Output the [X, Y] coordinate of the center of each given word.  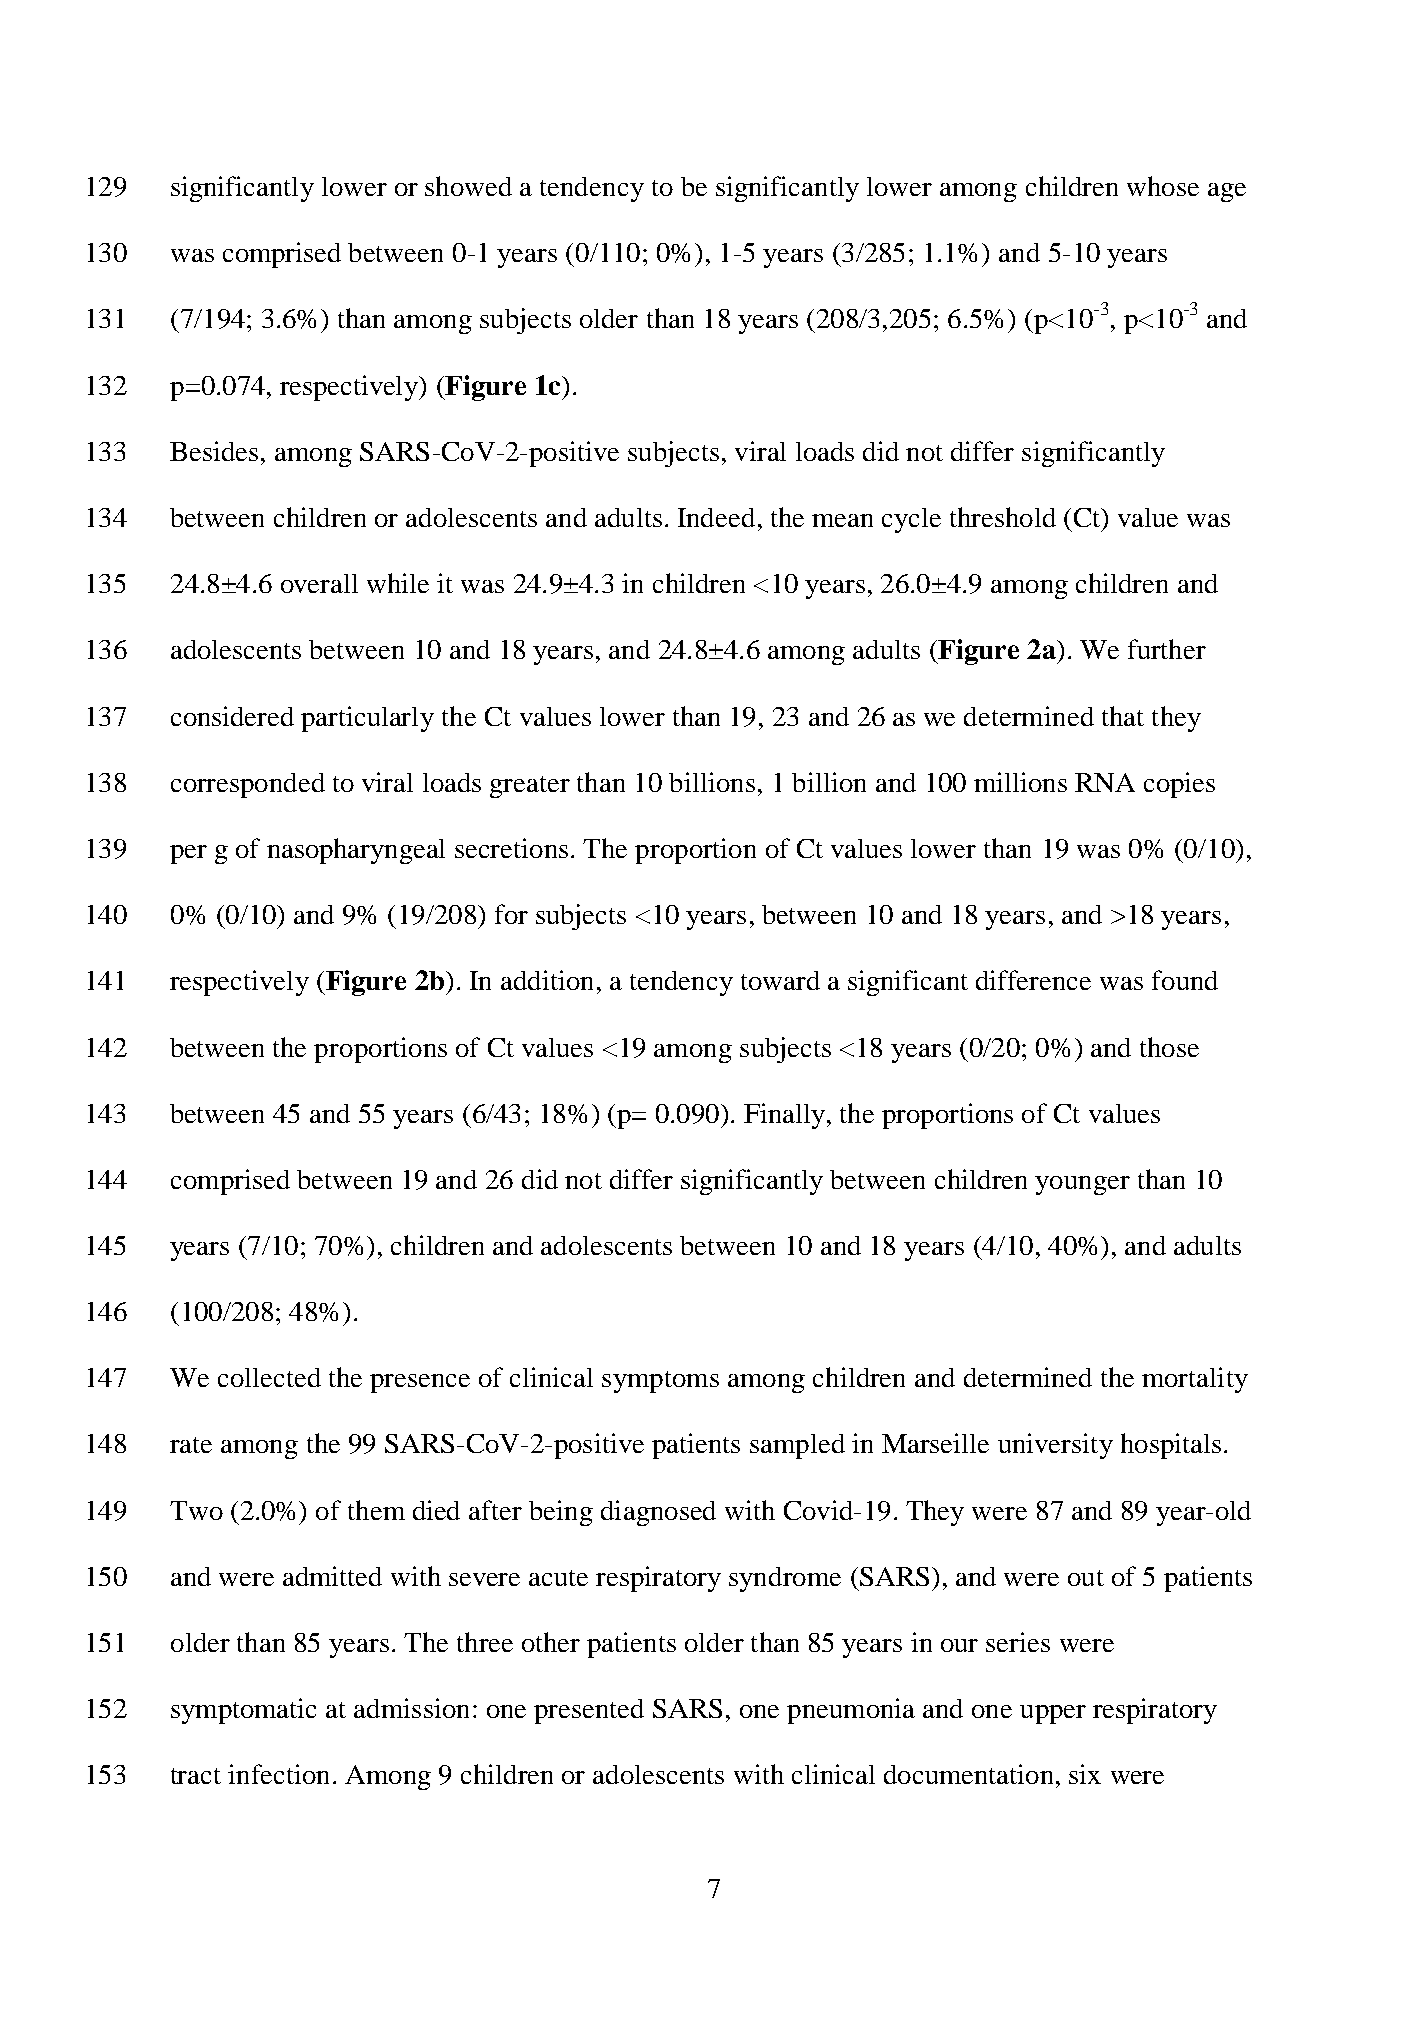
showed [468, 186]
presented [589, 1711]
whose [1163, 186]
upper [1053, 1714]
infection [278, 1774]
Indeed [716, 517]
